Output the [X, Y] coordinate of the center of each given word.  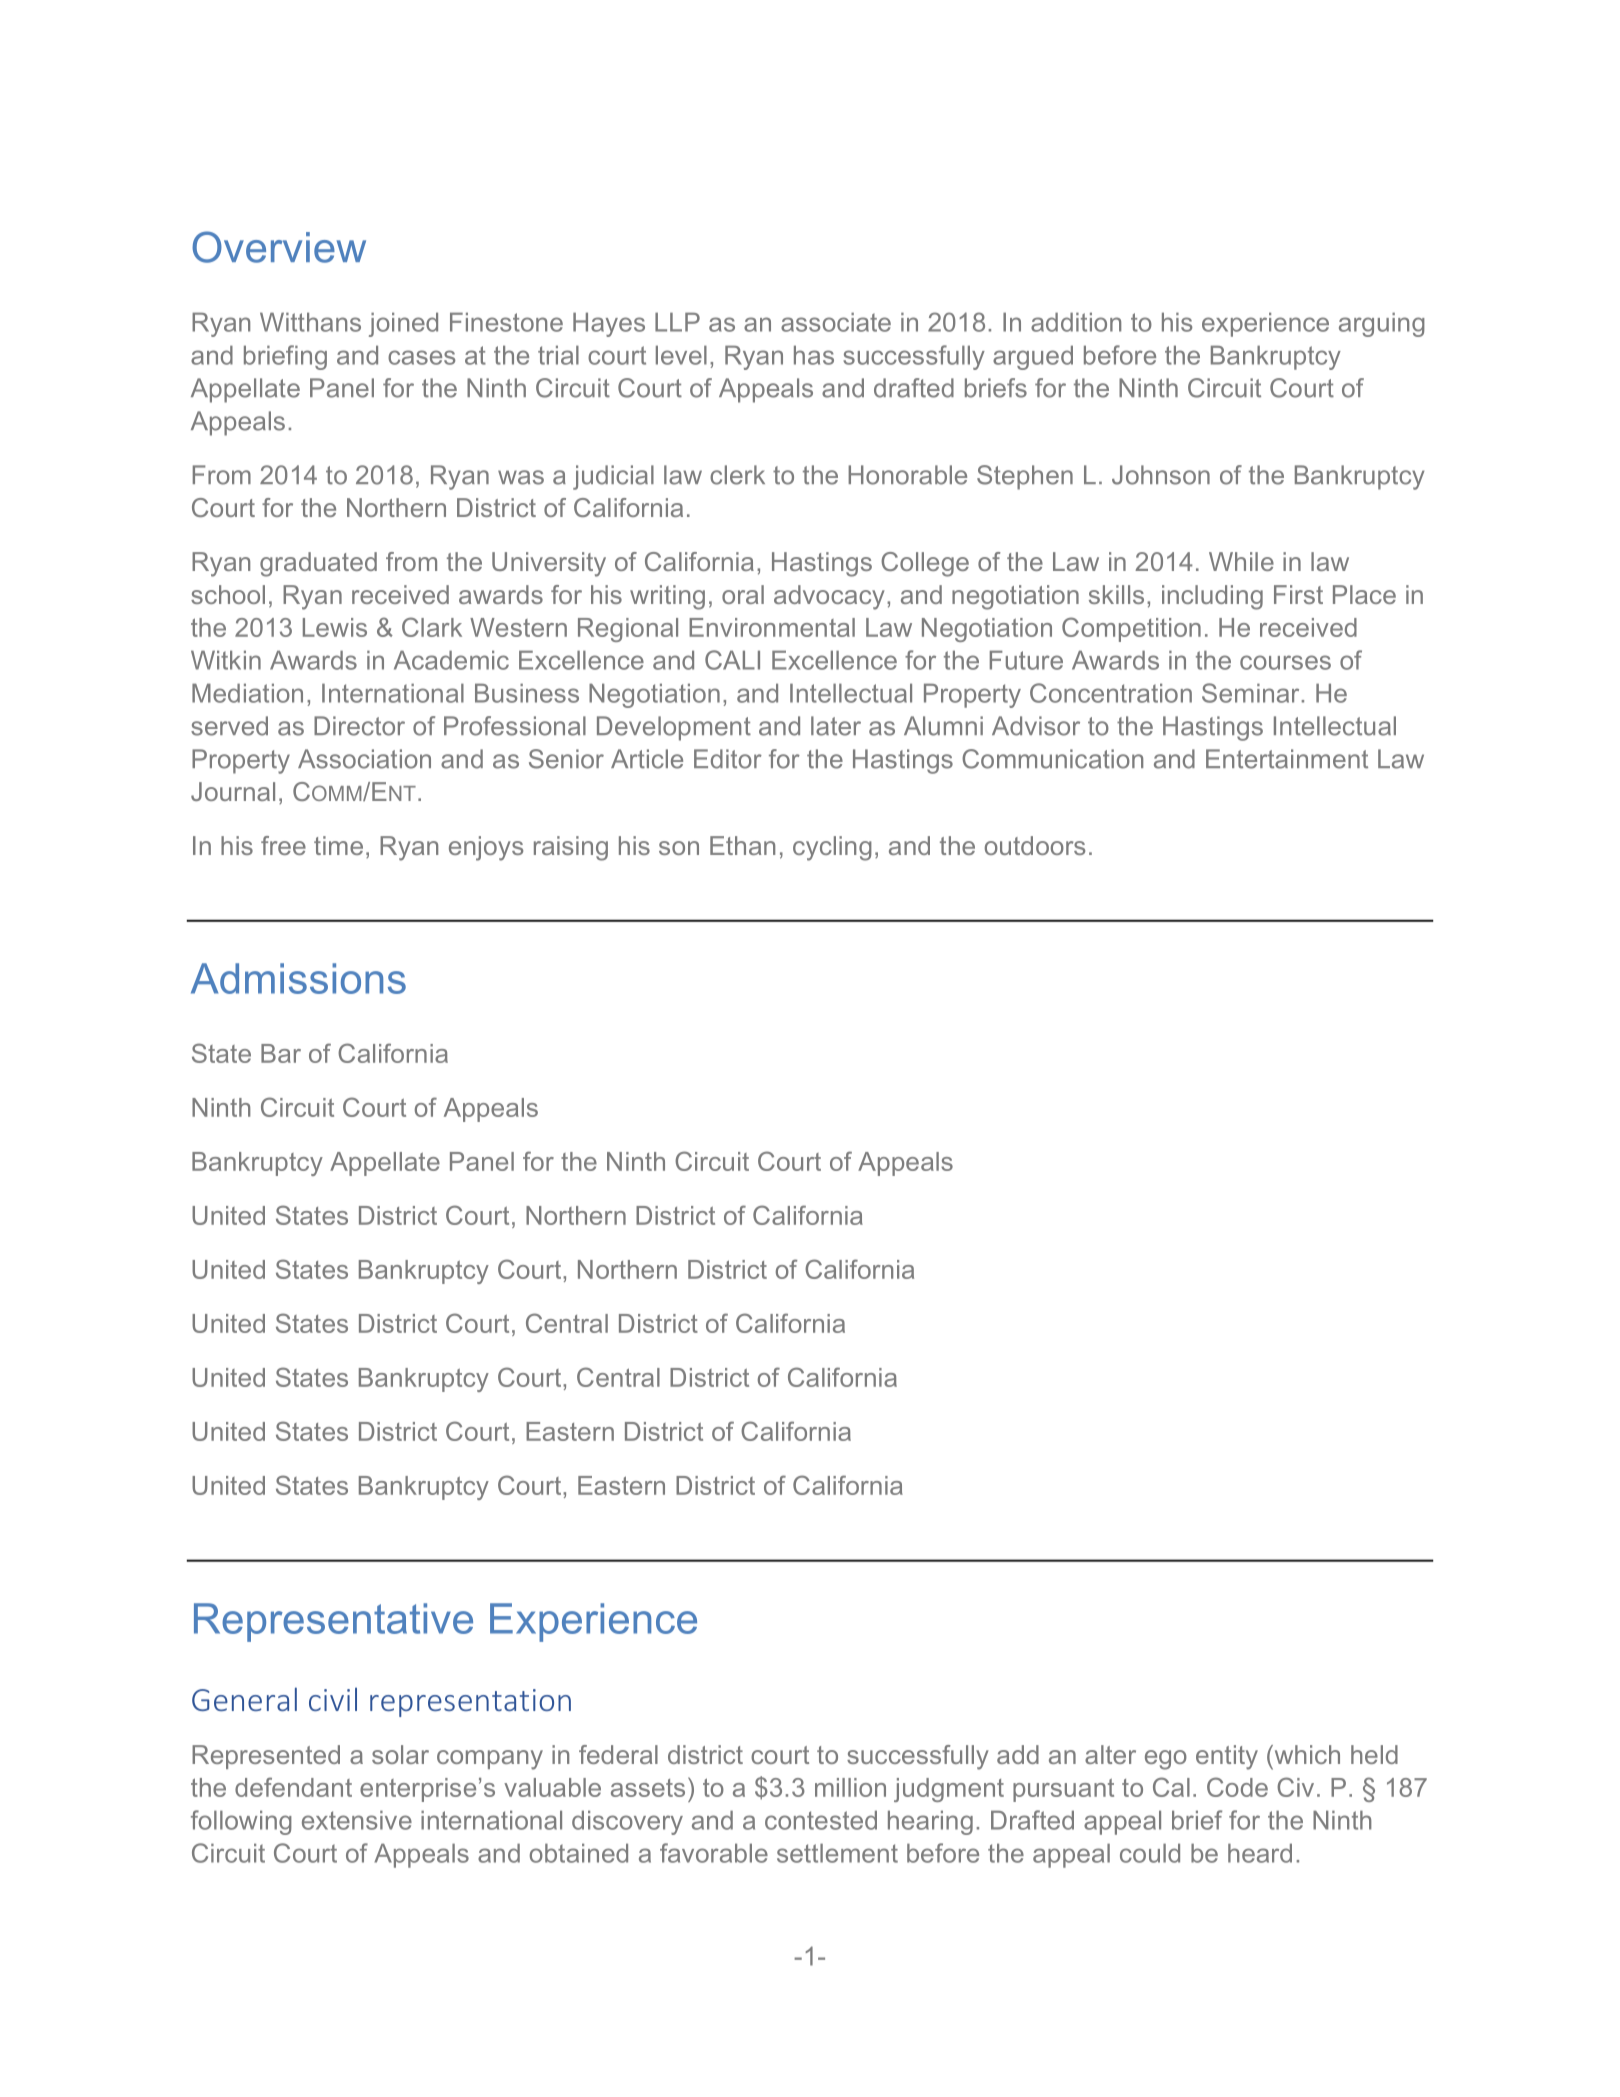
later [836, 726]
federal [618, 1754]
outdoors [1035, 845]
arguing [1382, 324]
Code [1237, 1787]
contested [821, 1820]
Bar [281, 1053]
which [1306, 1754]
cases [421, 357]
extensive [357, 1820]
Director [359, 726]
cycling [832, 848]
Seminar [1250, 693]
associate [836, 322]
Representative [333, 1622]
